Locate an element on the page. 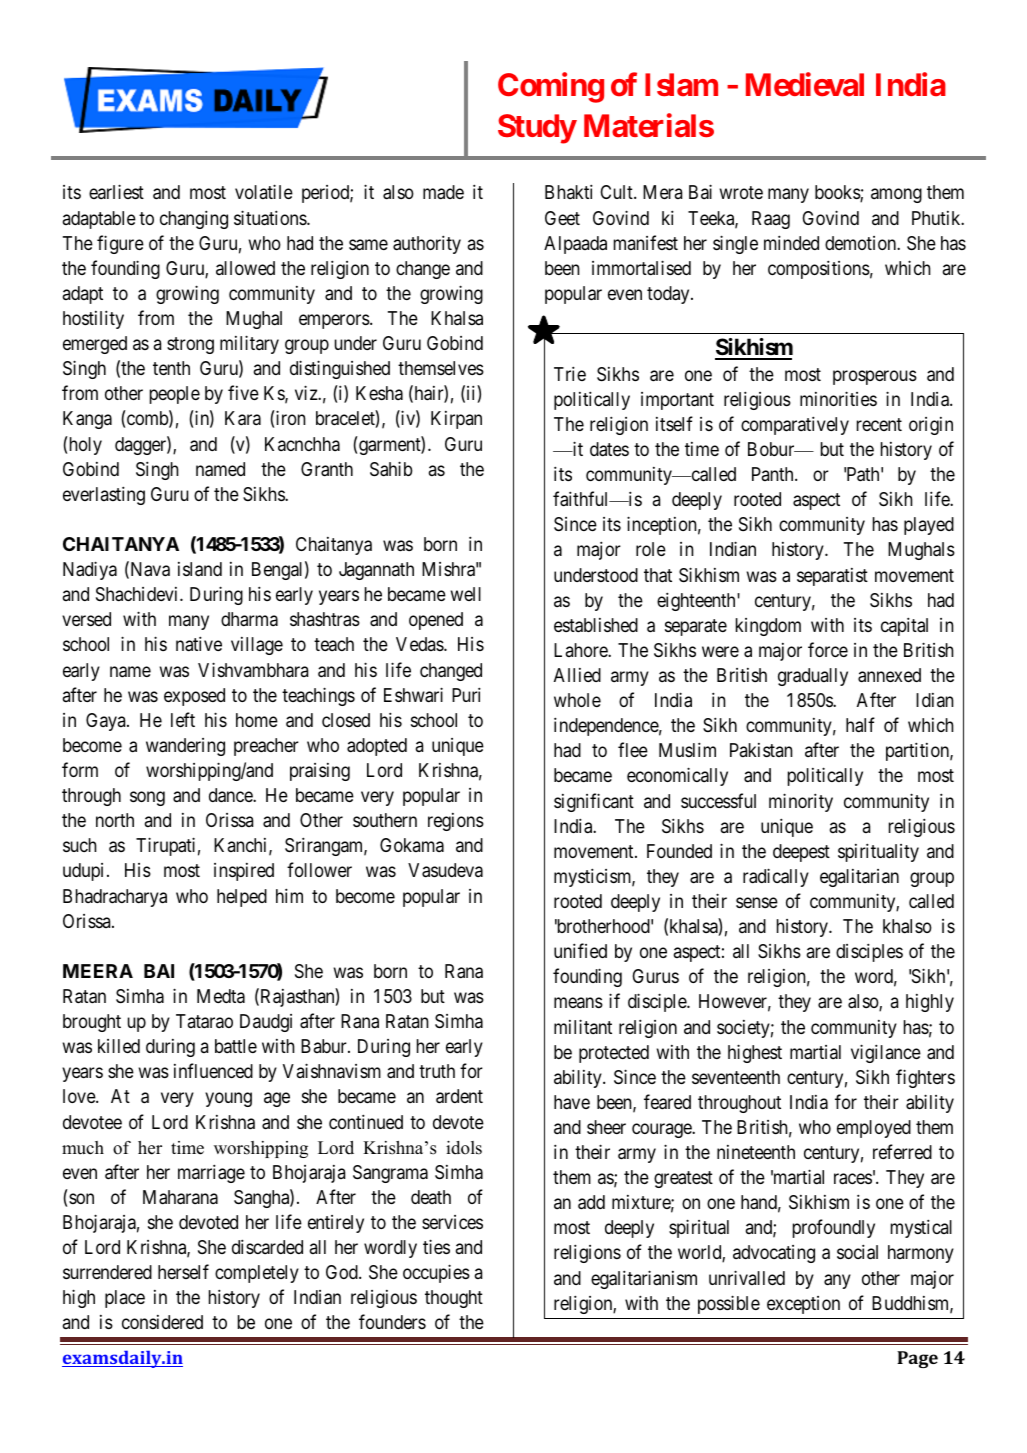 The width and height of the document is (1027, 1453). Medieval is located at coordinates (805, 84).
